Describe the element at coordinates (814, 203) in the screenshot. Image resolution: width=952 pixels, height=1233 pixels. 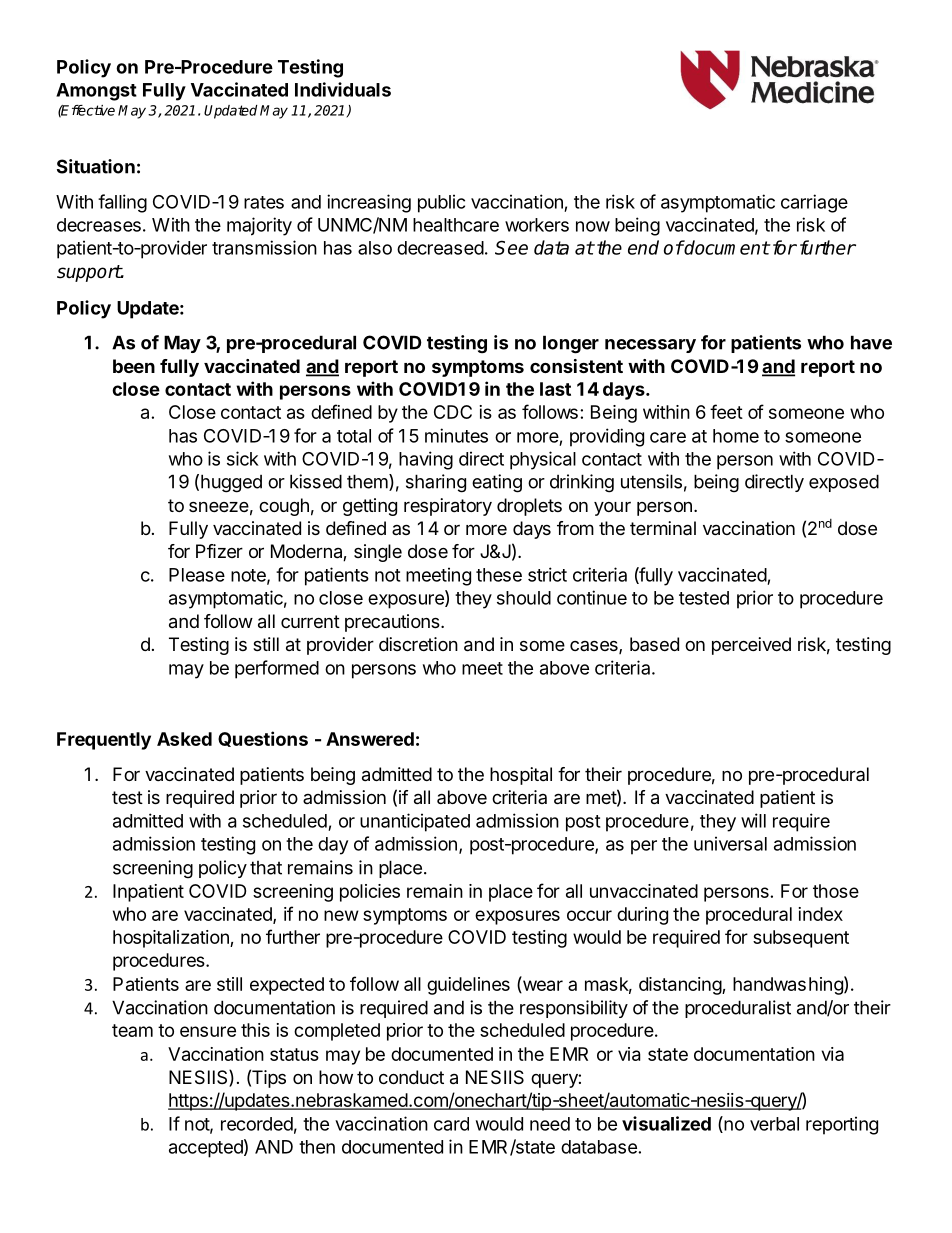
I see `carriage` at that location.
